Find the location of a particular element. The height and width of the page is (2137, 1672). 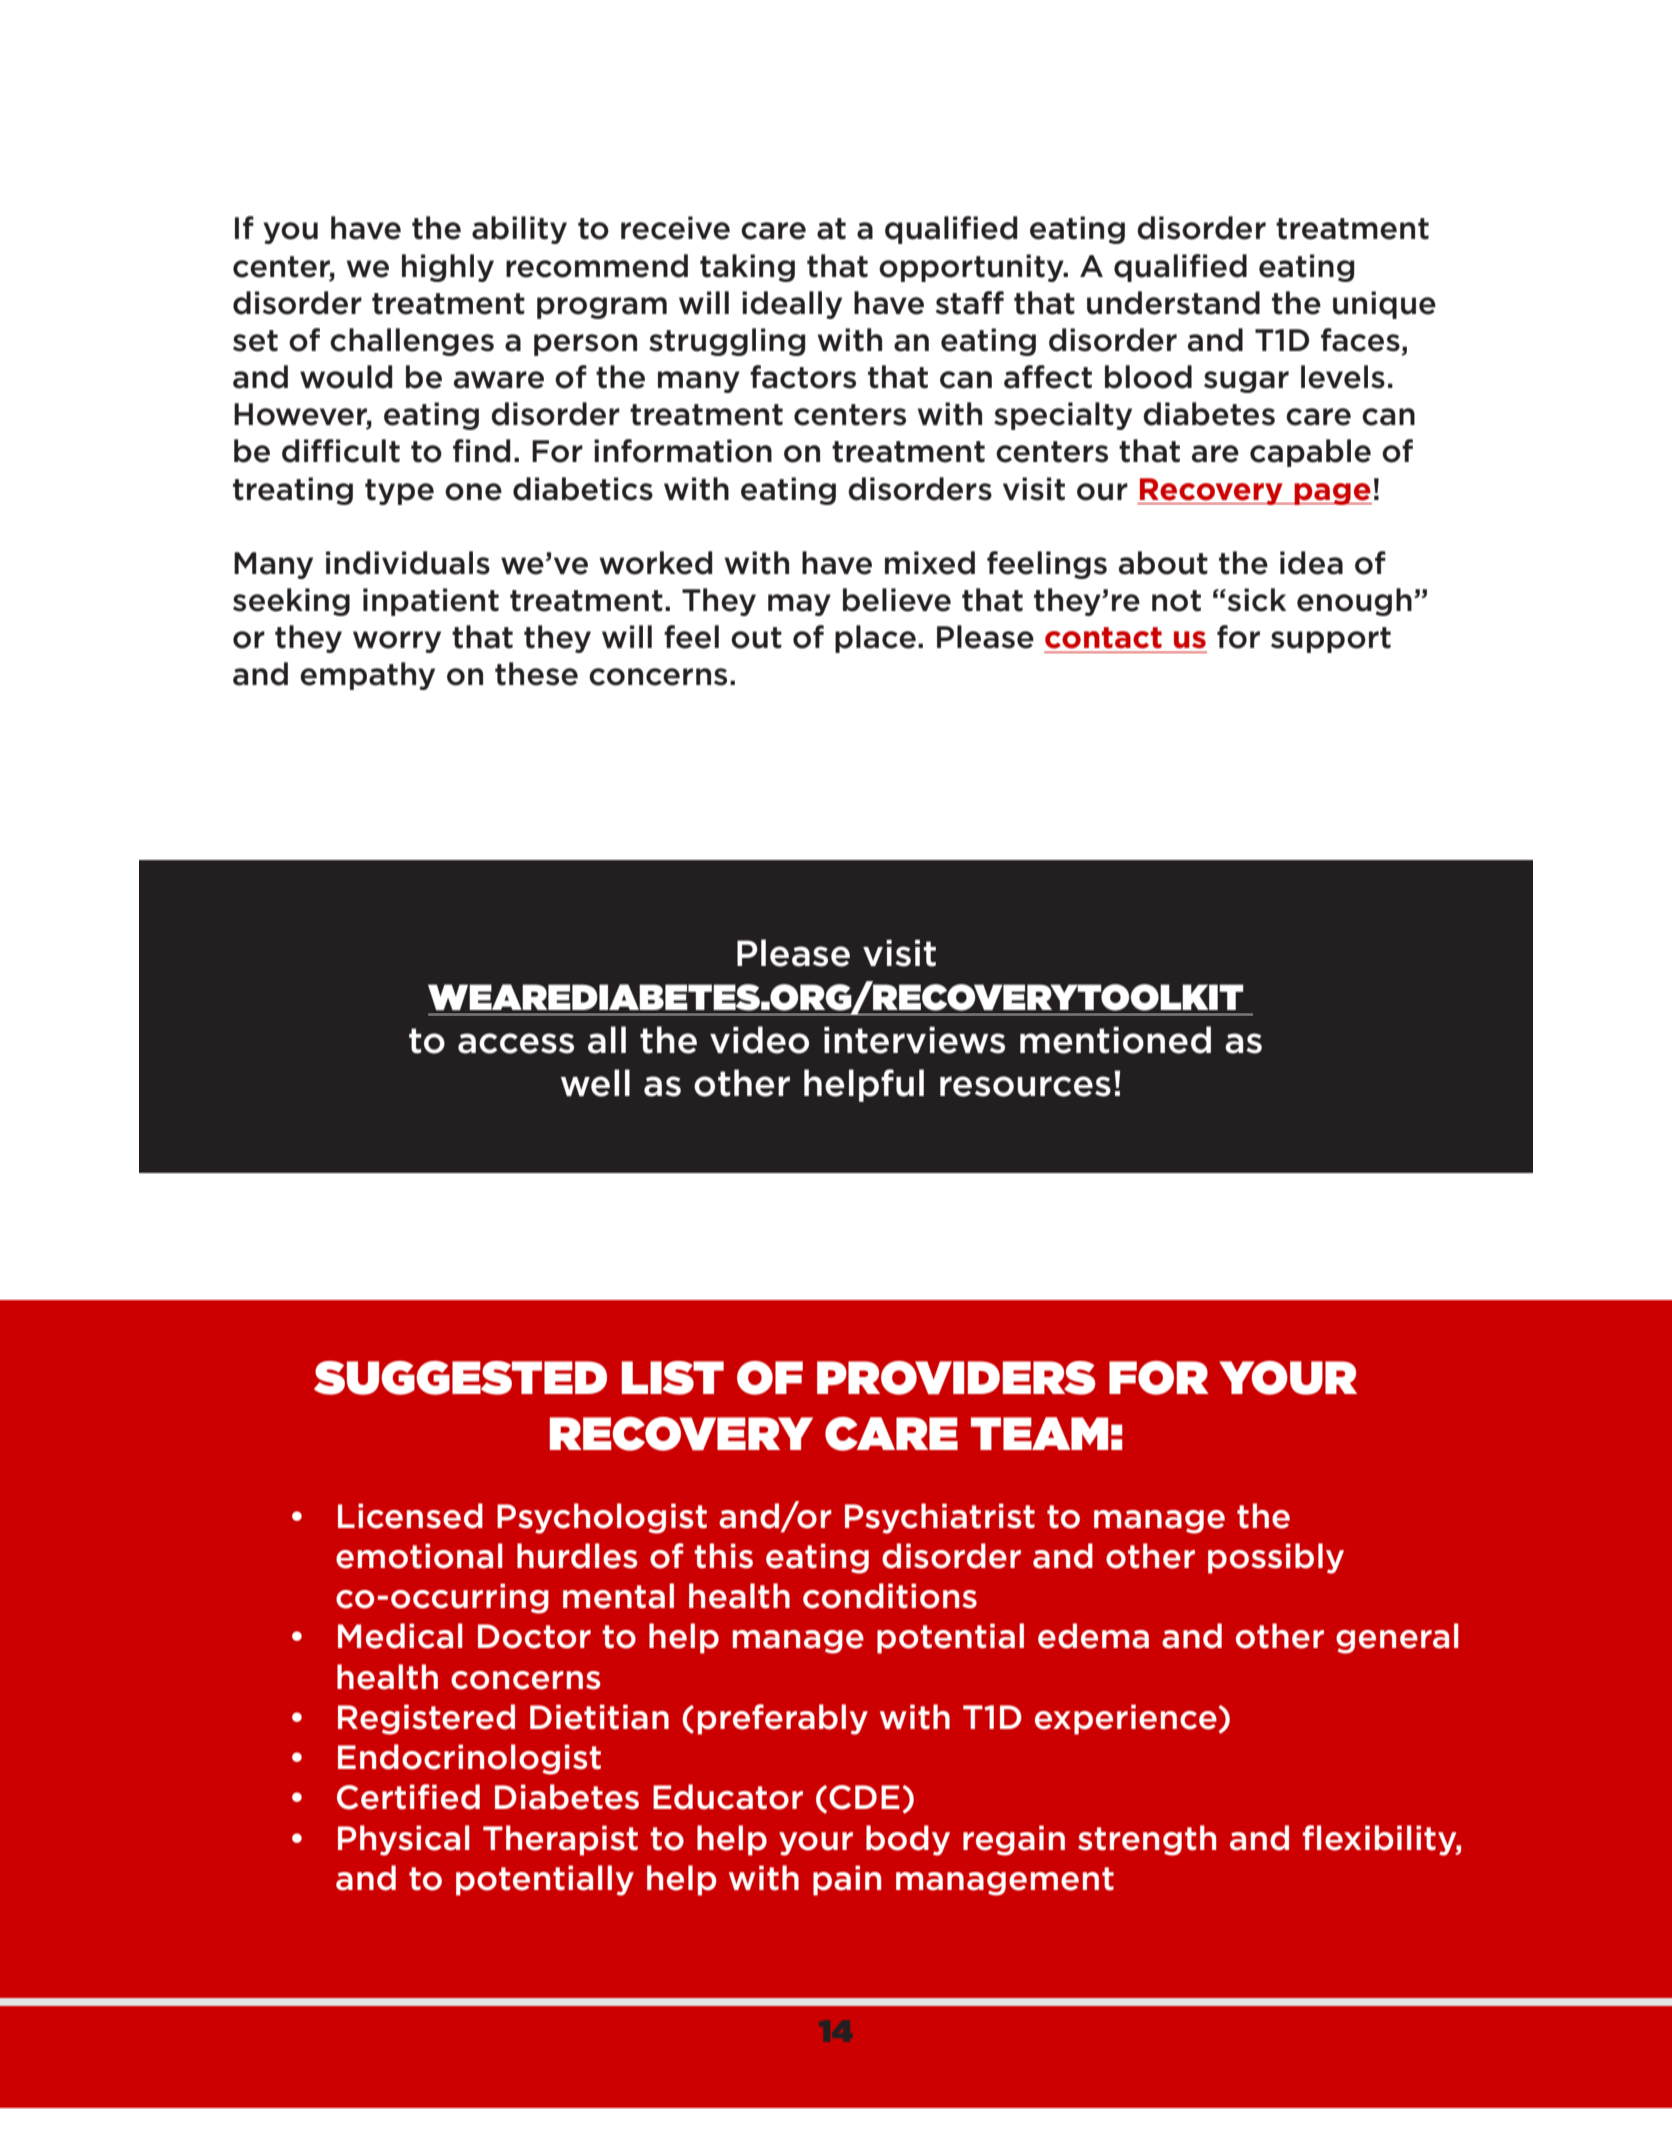

Physical is located at coordinates (404, 1840).
